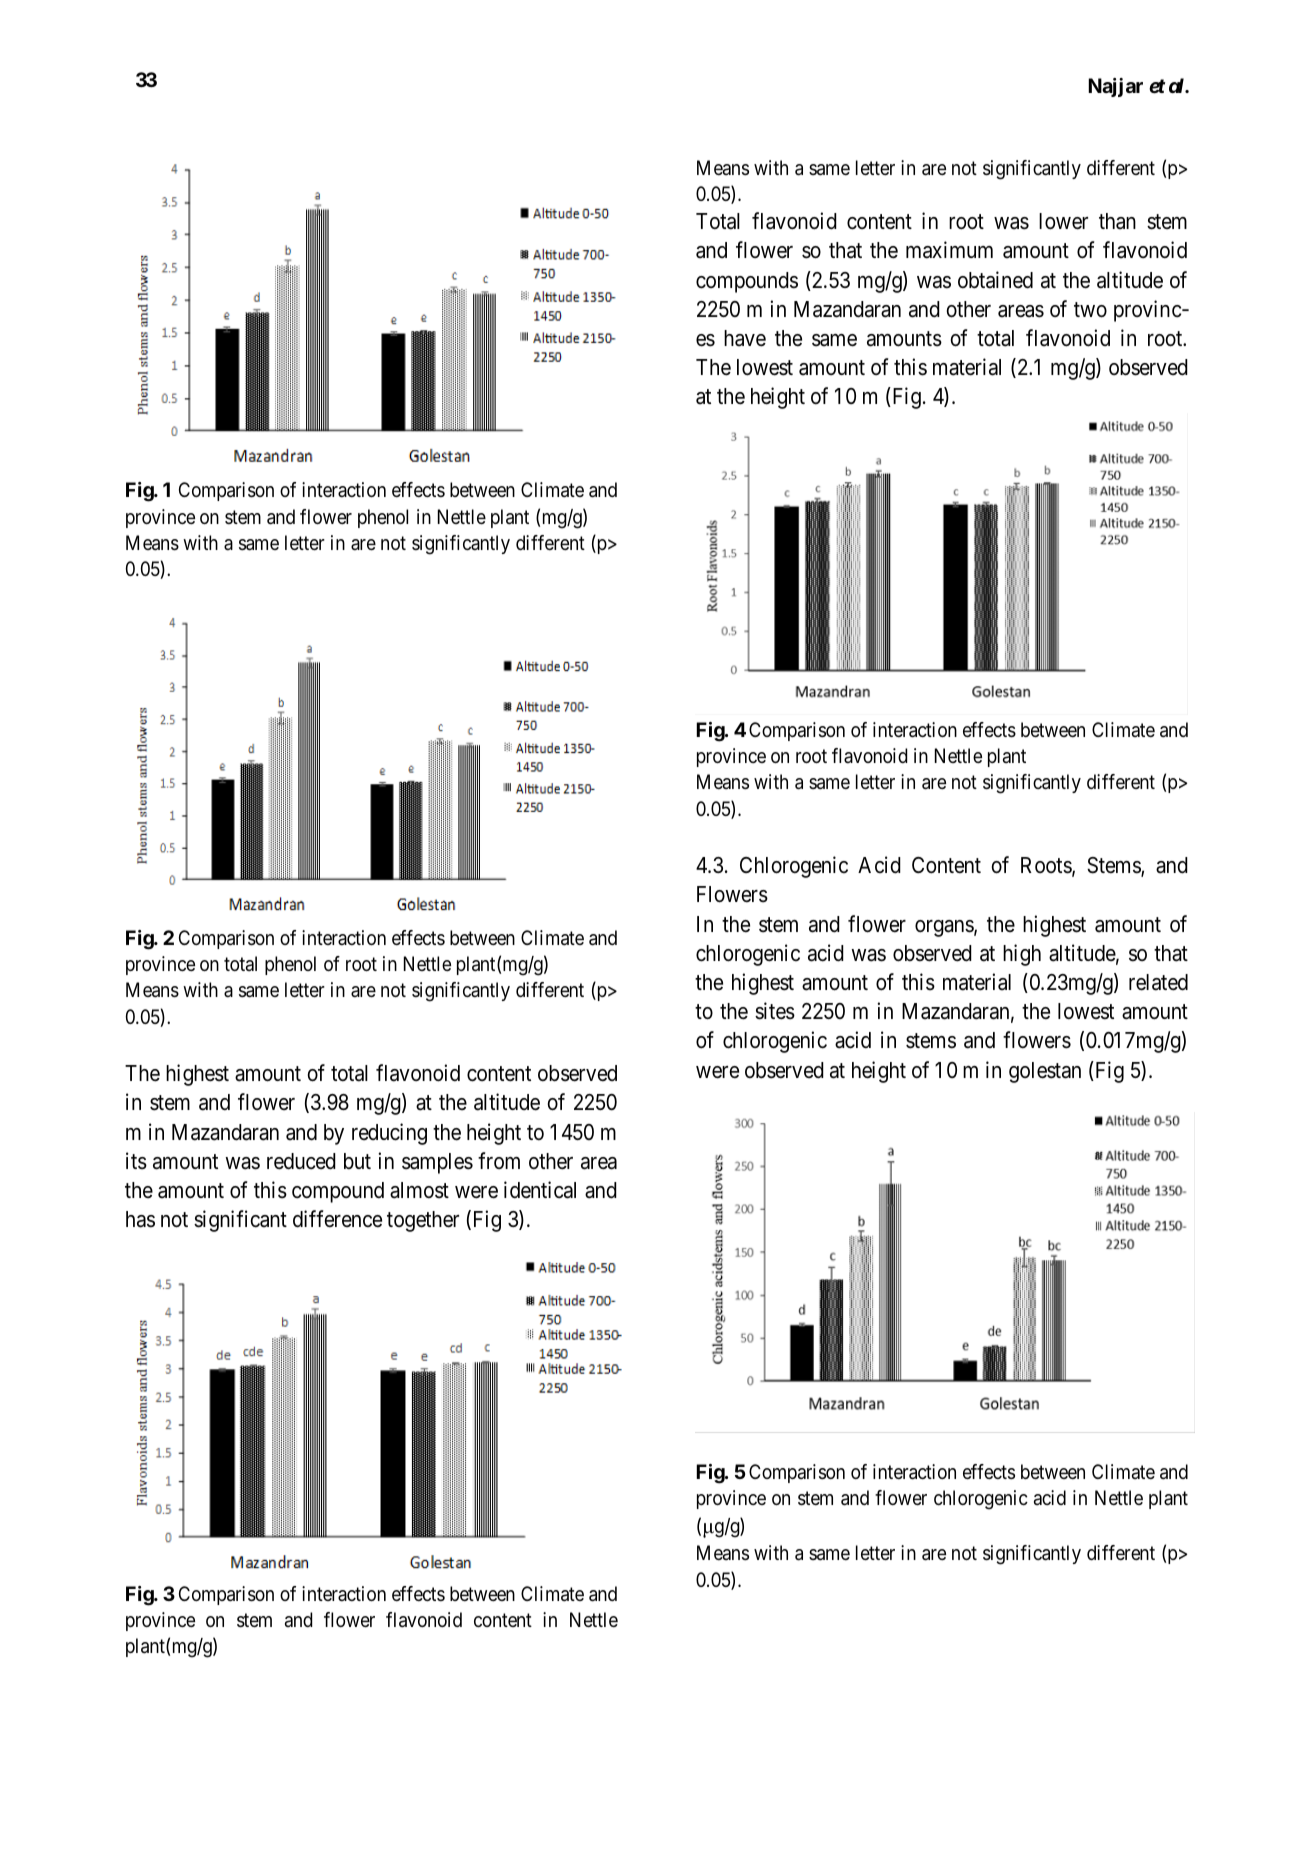 Image resolution: width=1313 pixels, height=1858 pixels. What do you see at coordinates (949, 250) in the screenshot?
I see `maximum` at bounding box center [949, 250].
